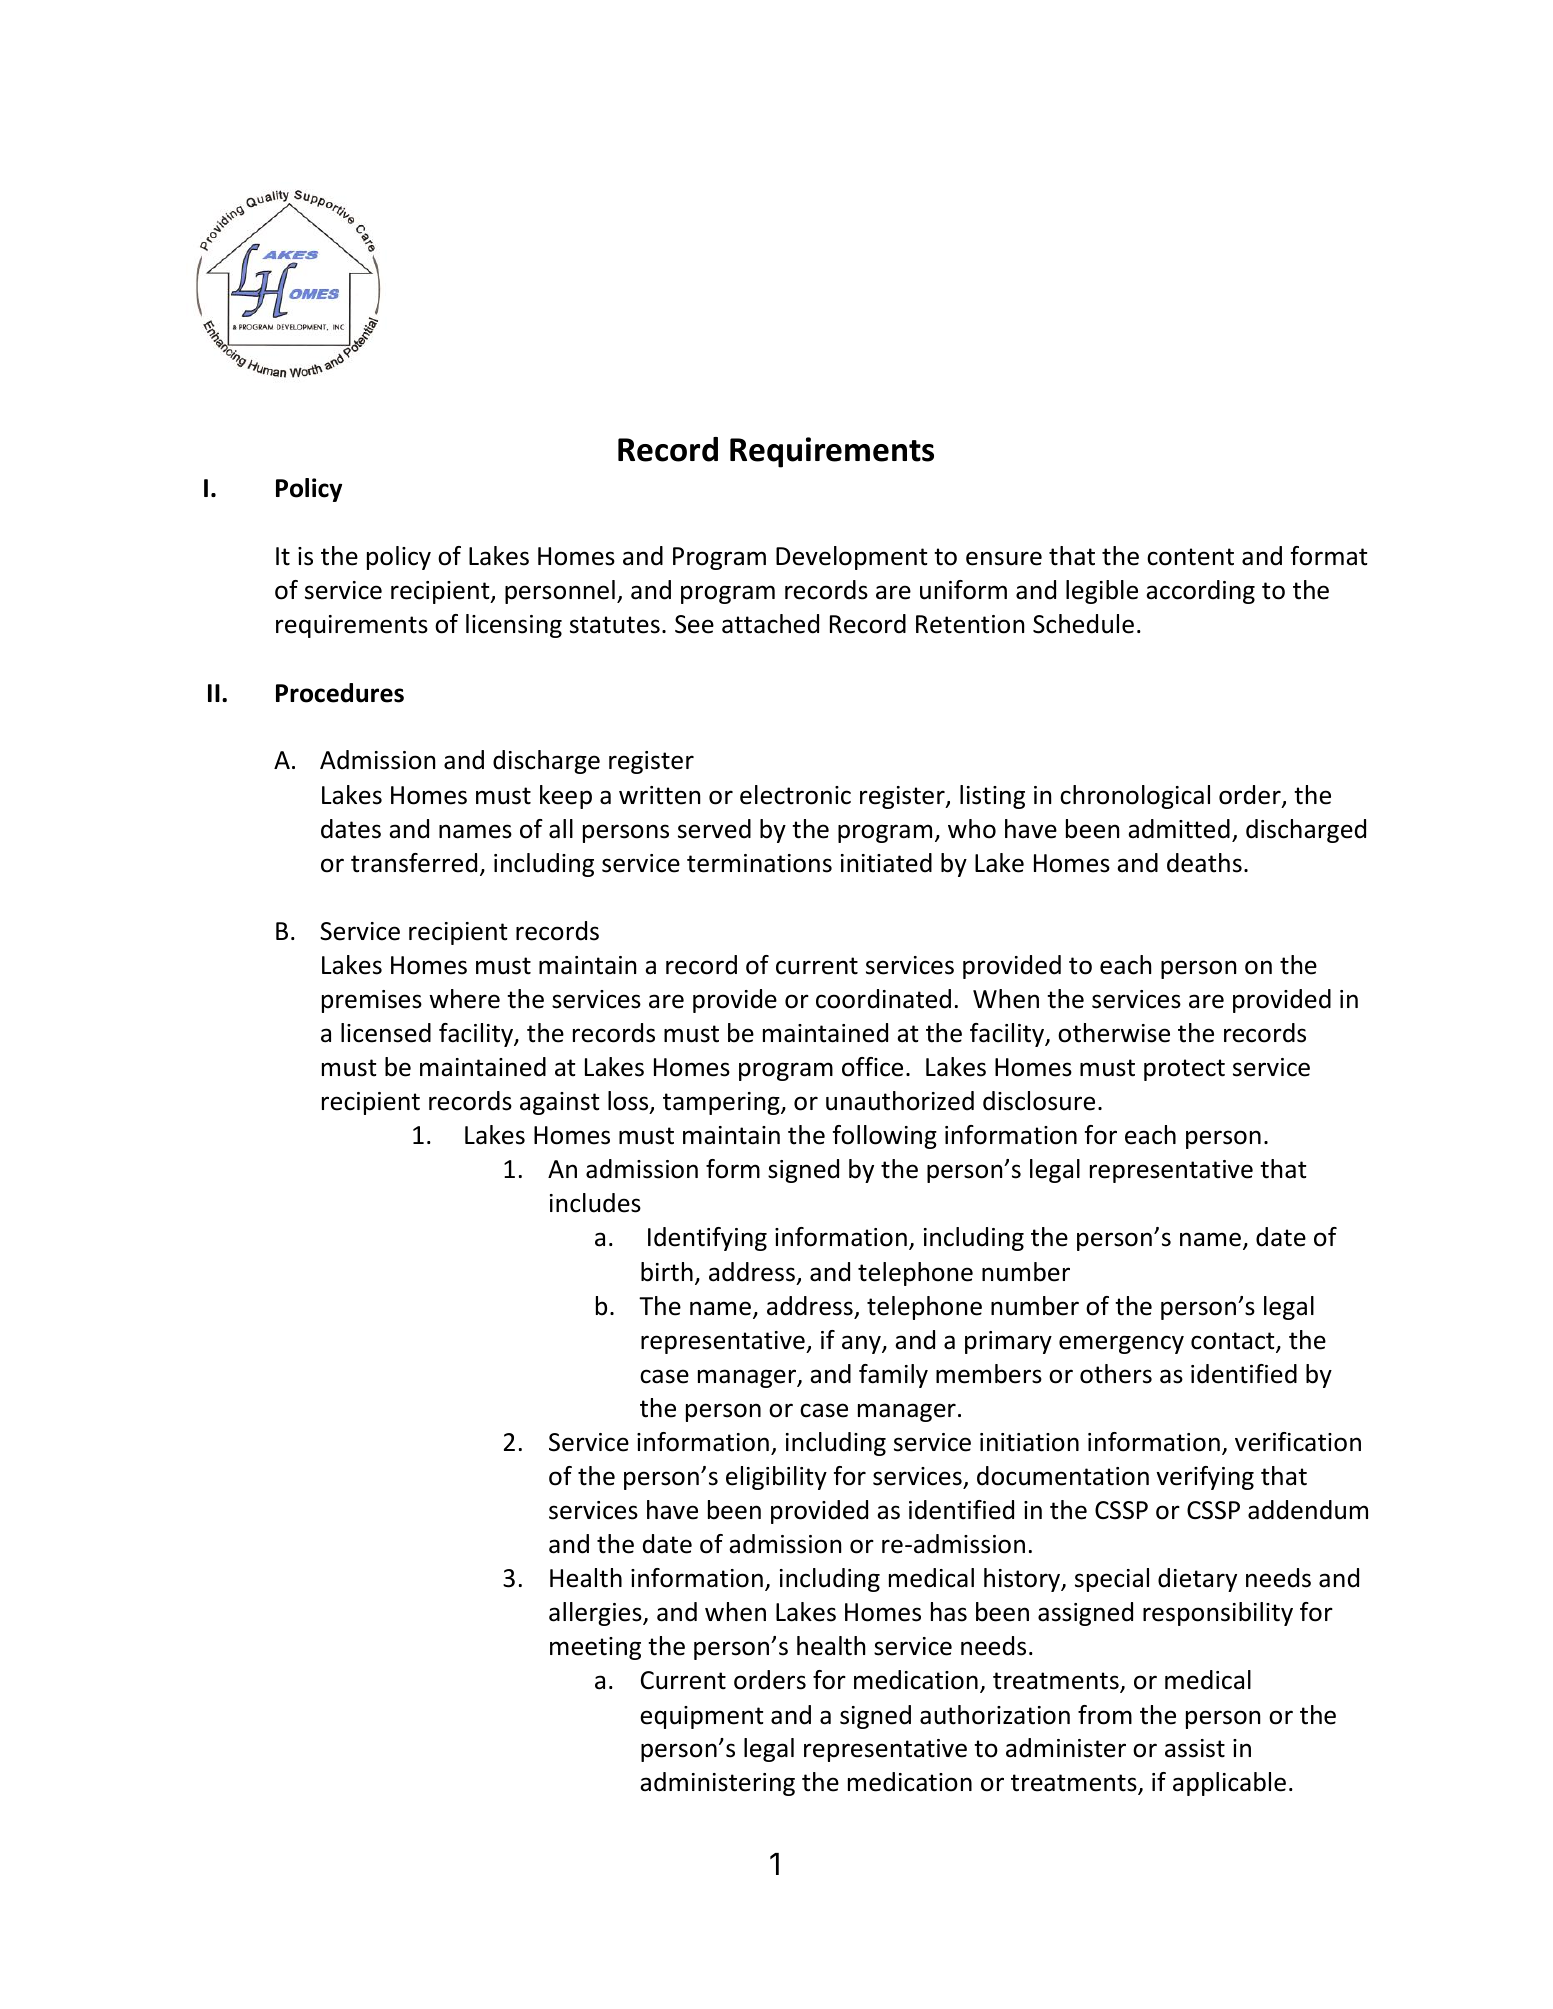  Describe the element at coordinates (1200, 592) in the image. I see `according` at that location.
